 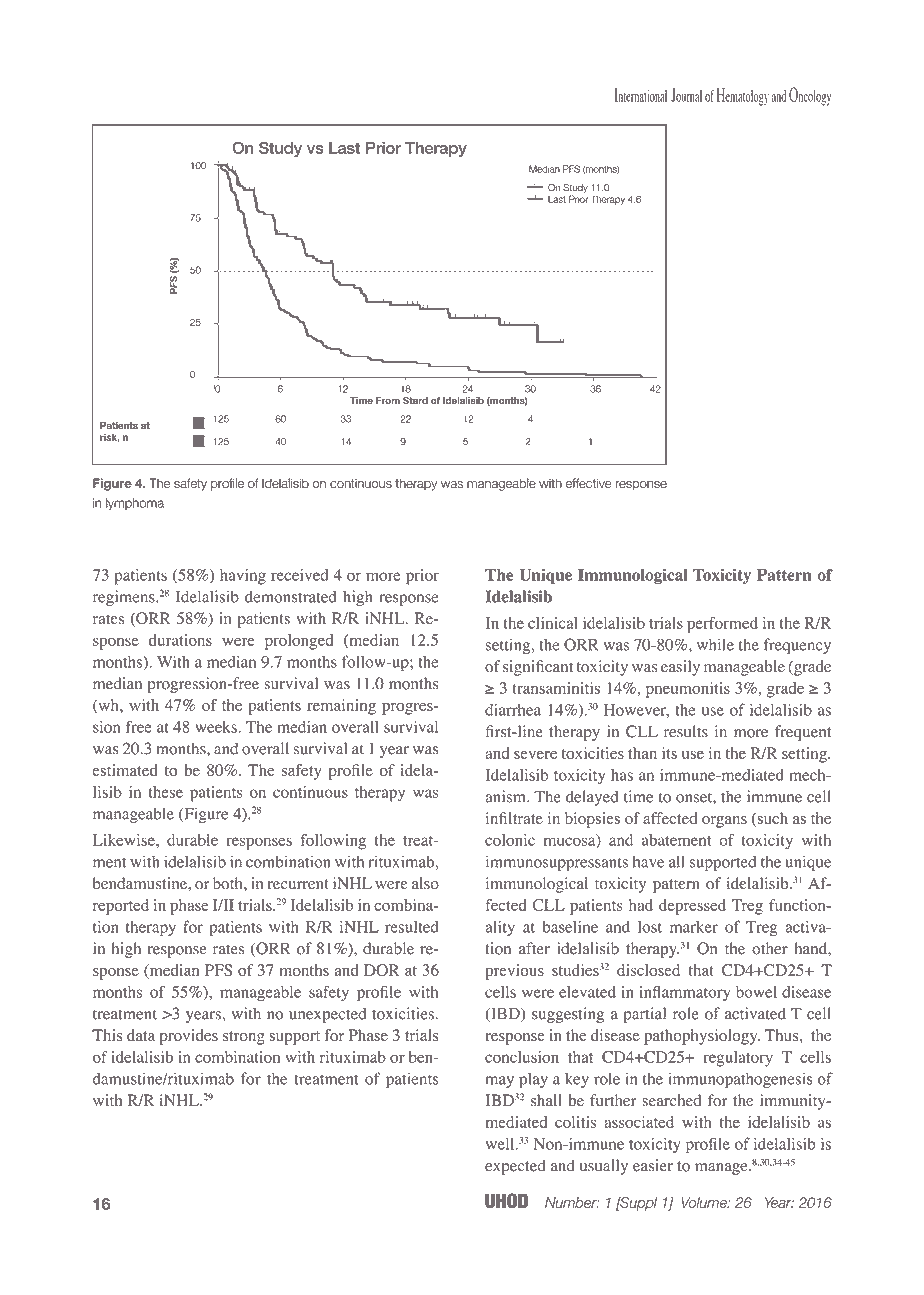 I want to click on organs, so click(x=724, y=822).
